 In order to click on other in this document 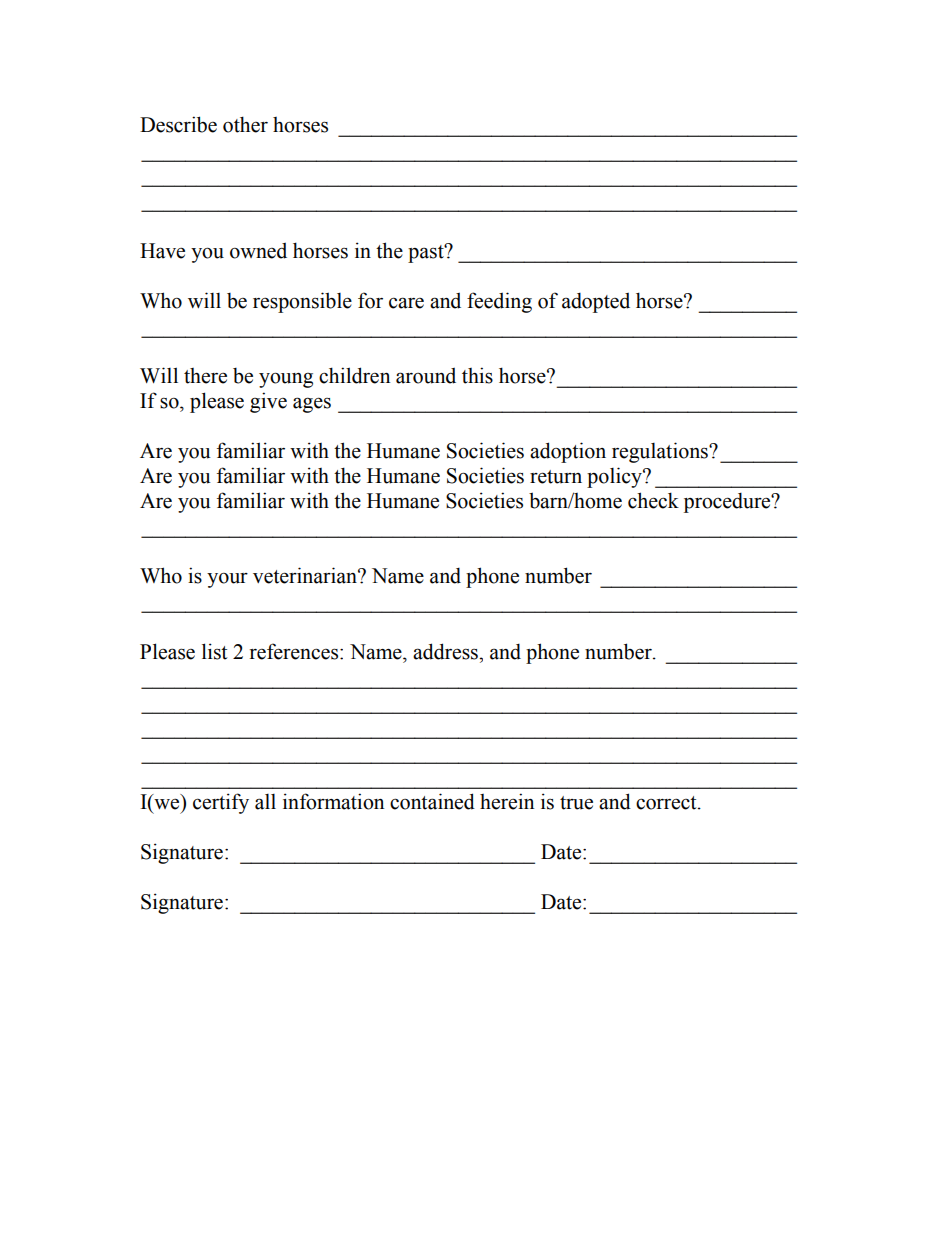, I will do `click(245, 124)`.
